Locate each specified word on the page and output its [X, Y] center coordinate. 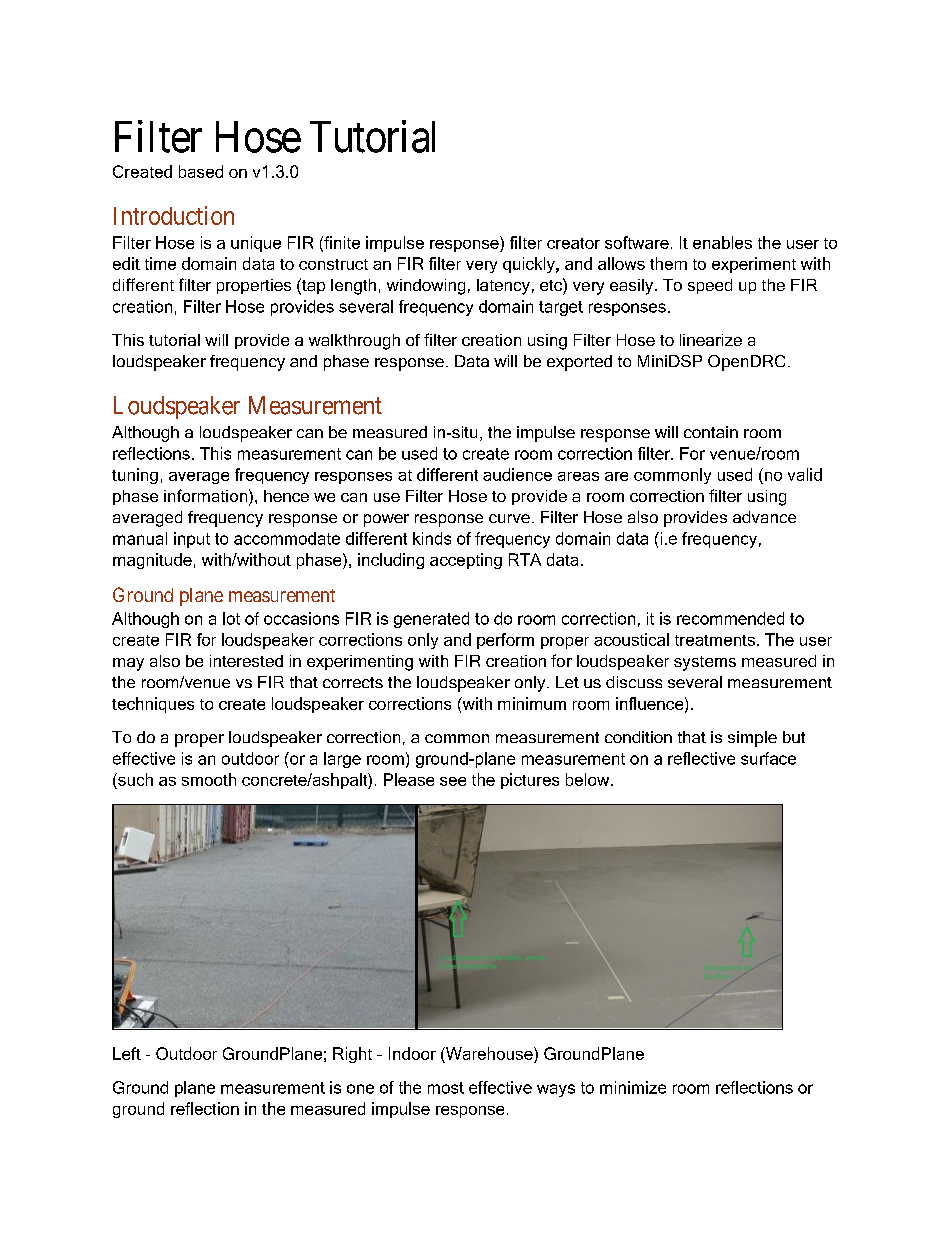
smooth [209, 779]
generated [431, 620]
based [201, 171]
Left [127, 1053]
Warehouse [489, 1053]
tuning [135, 476]
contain [711, 432]
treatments [715, 640]
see [453, 781]
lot [231, 618]
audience [517, 474]
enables [722, 242]
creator [573, 243]
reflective [701, 758]
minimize [633, 1087]
